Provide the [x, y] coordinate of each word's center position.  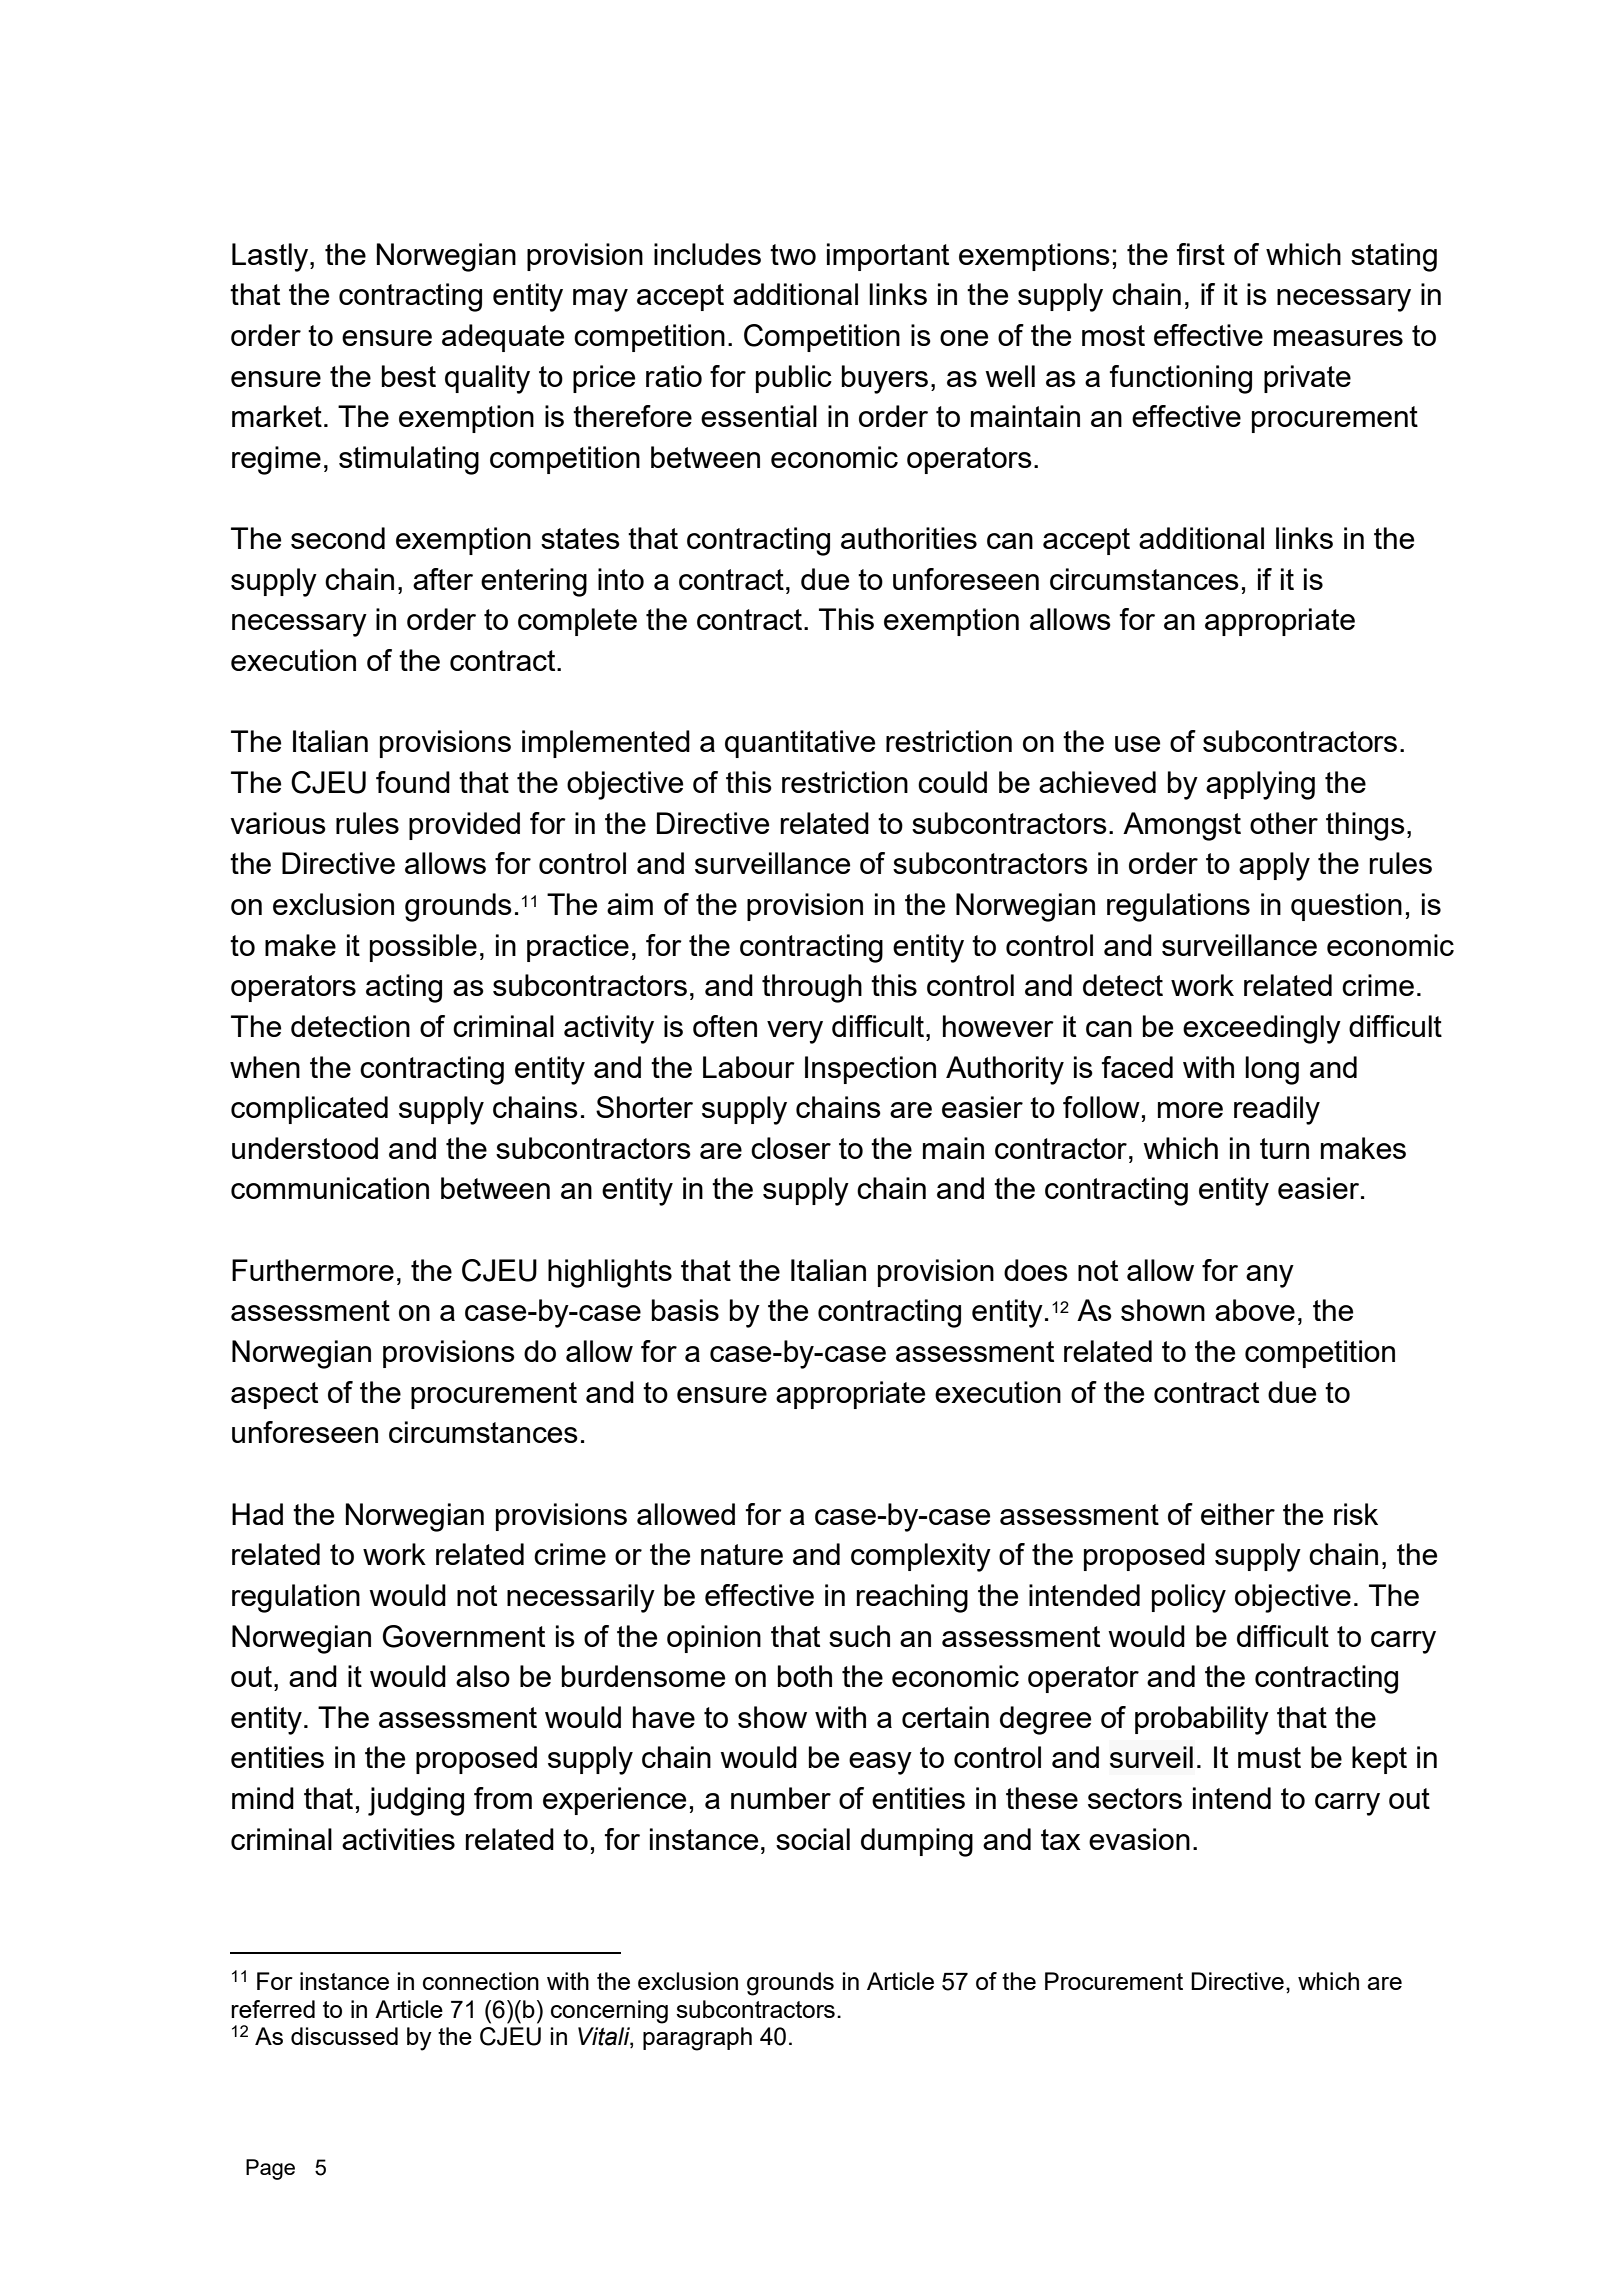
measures [1338, 338]
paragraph [697, 2039]
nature [742, 1554]
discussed [344, 2036]
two [793, 254]
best [409, 376]
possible [423, 948]
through [812, 988]
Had [257, 1514]
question [1346, 907]
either [1238, 1514]
